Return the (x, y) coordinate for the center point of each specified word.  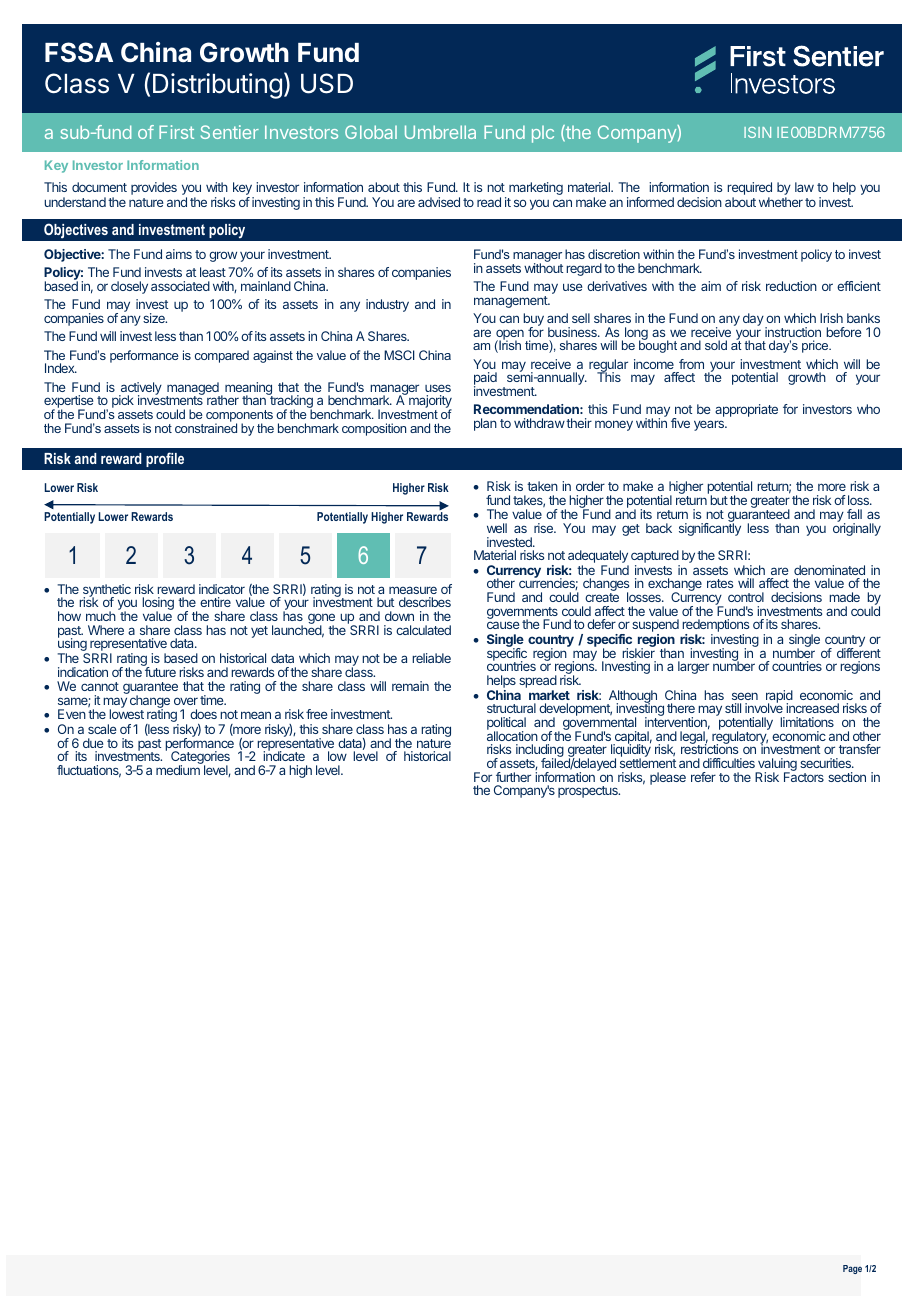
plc (543, 134)
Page (852, 1269)
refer (703, 777)
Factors (804, 776)
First (176, 132)
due (93, 743)
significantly (710, 528)
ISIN (757, 132)
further (513, 777)
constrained (206, 427)
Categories (200, 759)
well (497, 528)
